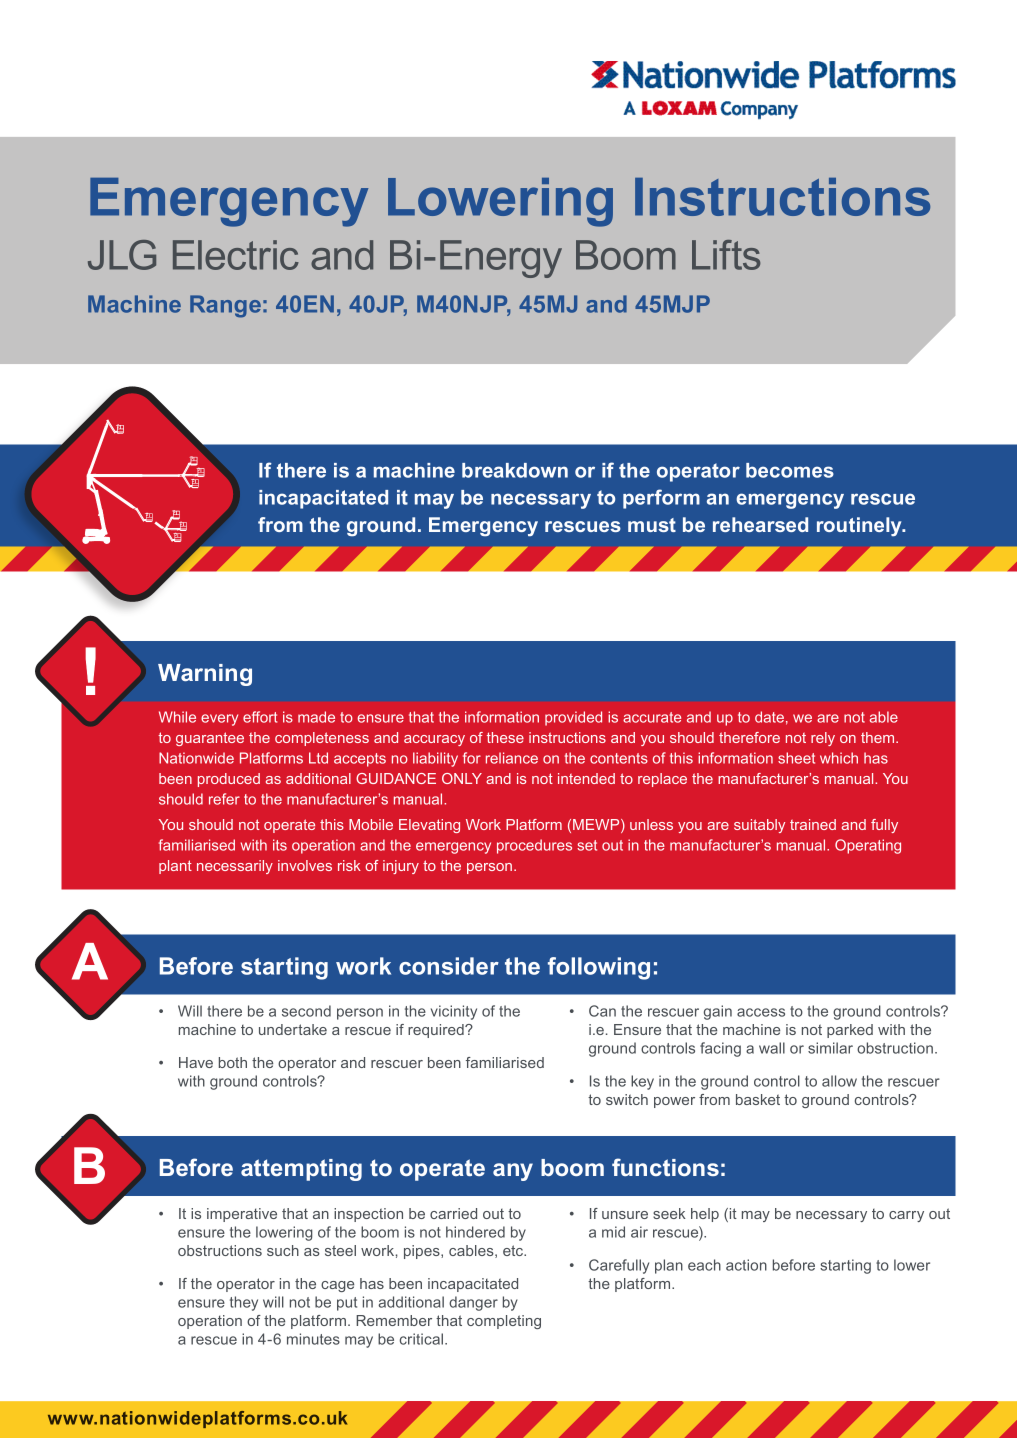 Image resolution: width=1017 pixels, height=1438 pixels. What do you see at coordinates (726, 255) in the page?
I see `Lifts` at bounding box center [726, 255].
